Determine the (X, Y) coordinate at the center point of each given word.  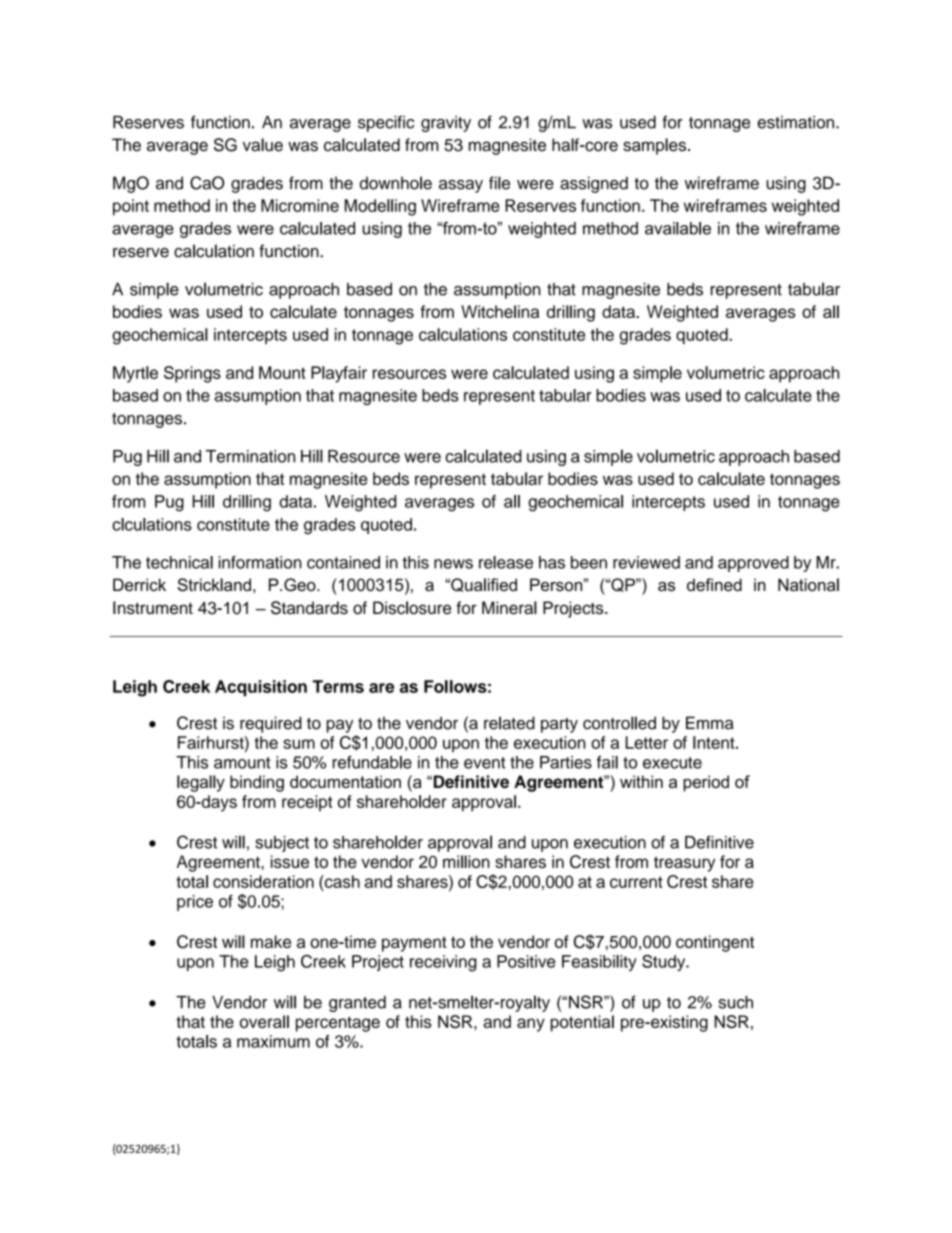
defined (714, 584)
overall (264, 1021)
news (453, 564)
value (263, 145)
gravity (446, 124)
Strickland (214, 584)
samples (656, 146)
